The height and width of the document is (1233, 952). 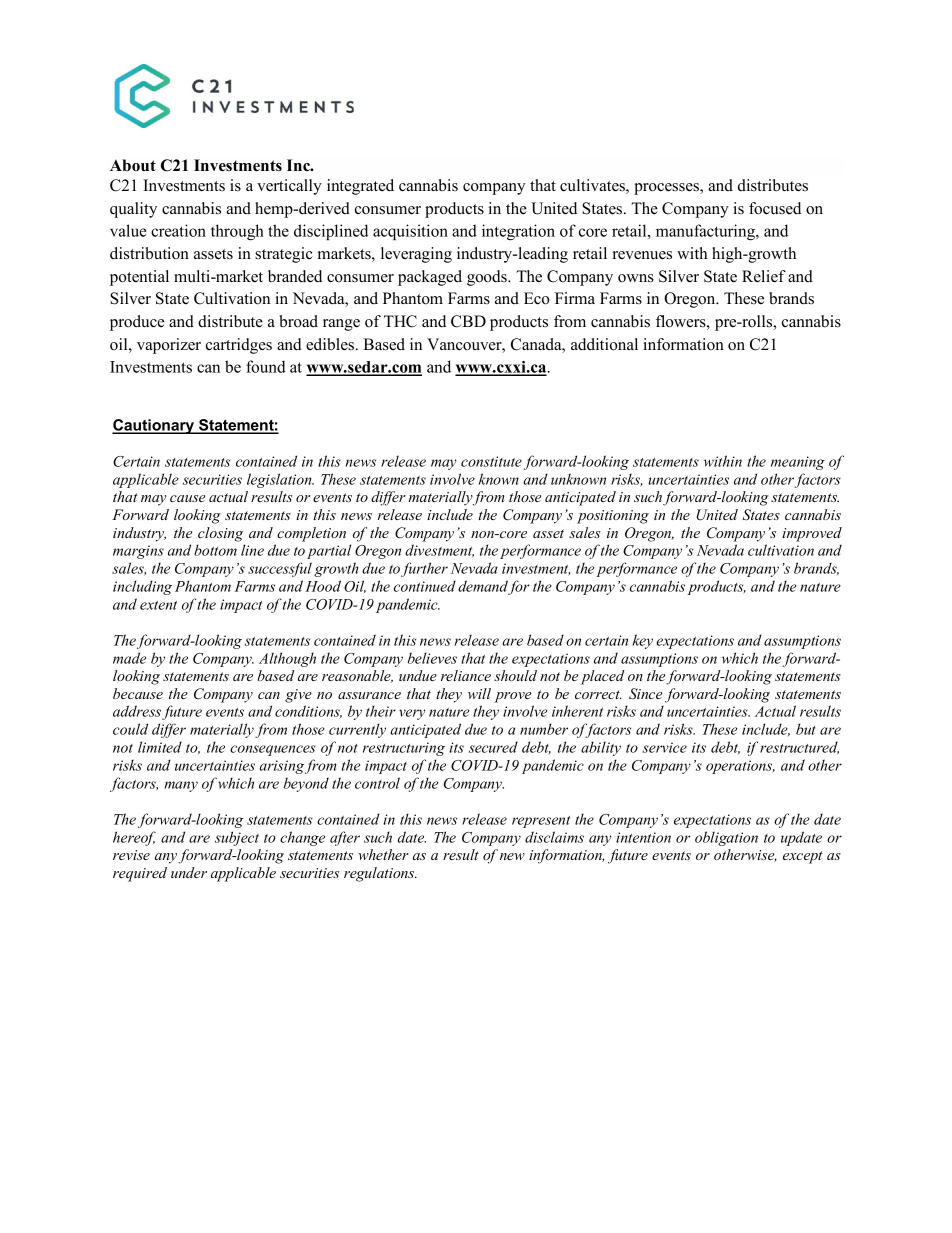 I want to click on integration, so click(x=518, y=232).
